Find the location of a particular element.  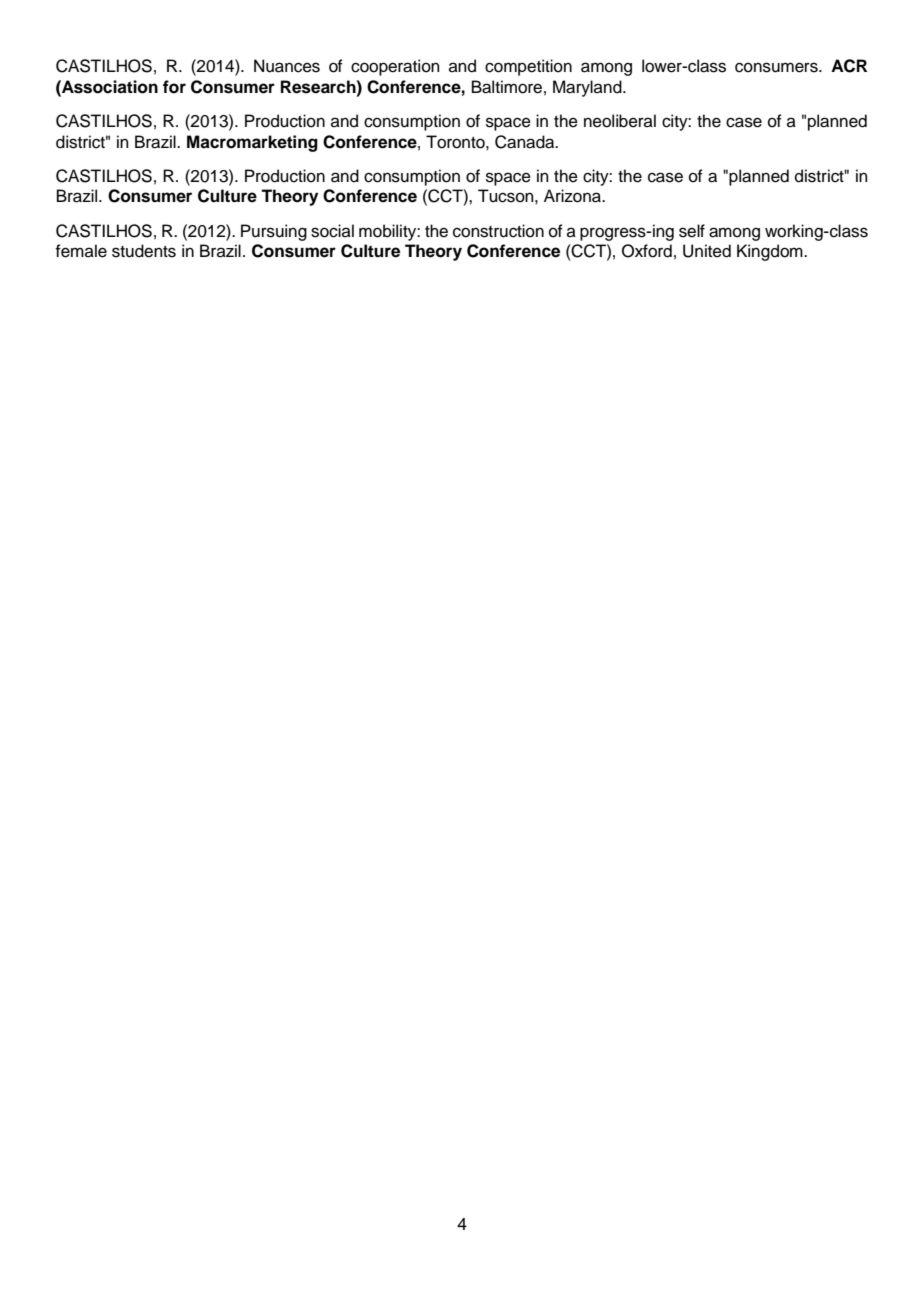

Pursuing is located at coordinates (274, 232).
